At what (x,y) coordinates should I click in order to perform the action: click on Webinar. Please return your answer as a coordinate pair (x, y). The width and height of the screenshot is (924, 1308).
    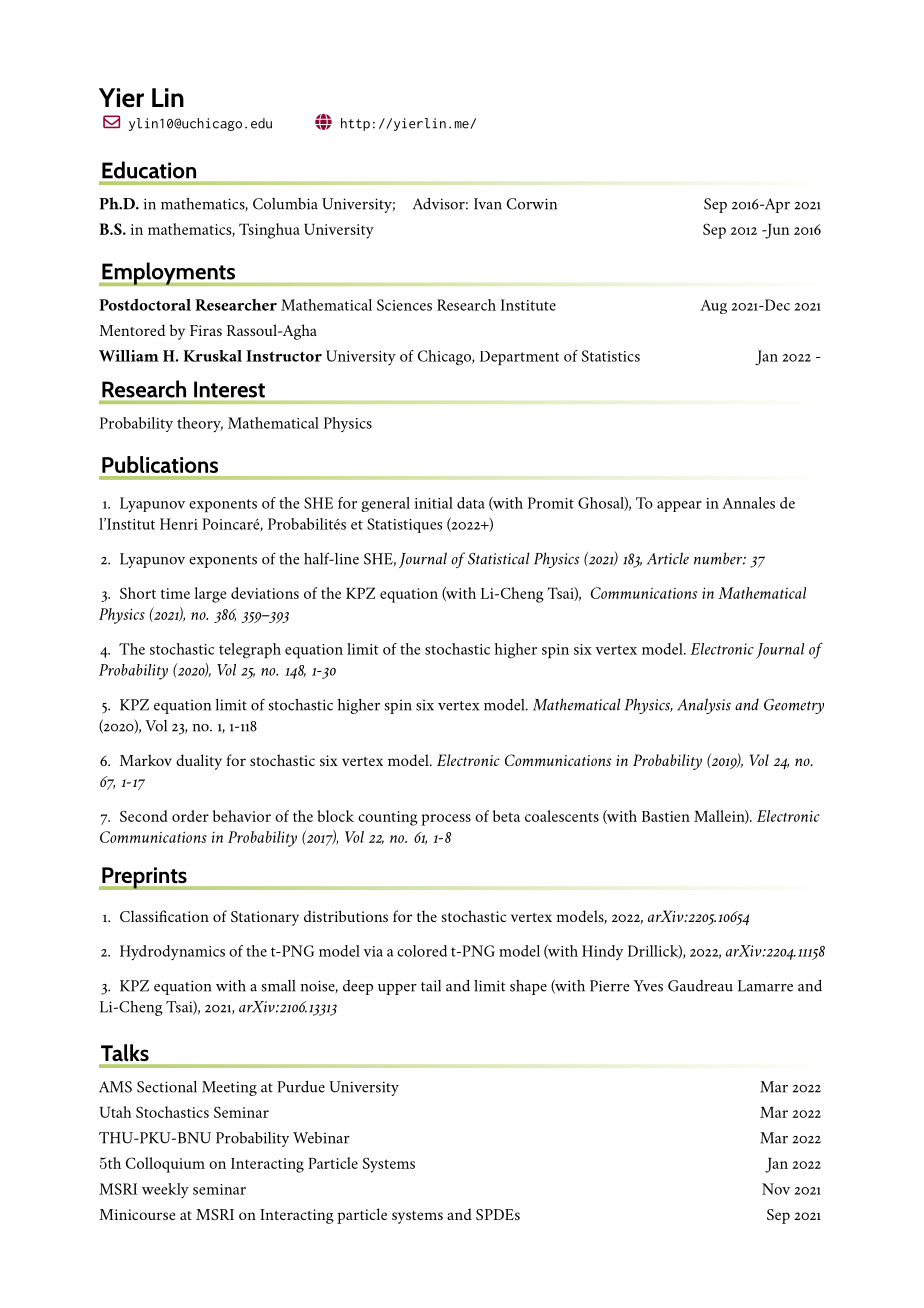
    Looking at the image, I should click on (321, 1138).
